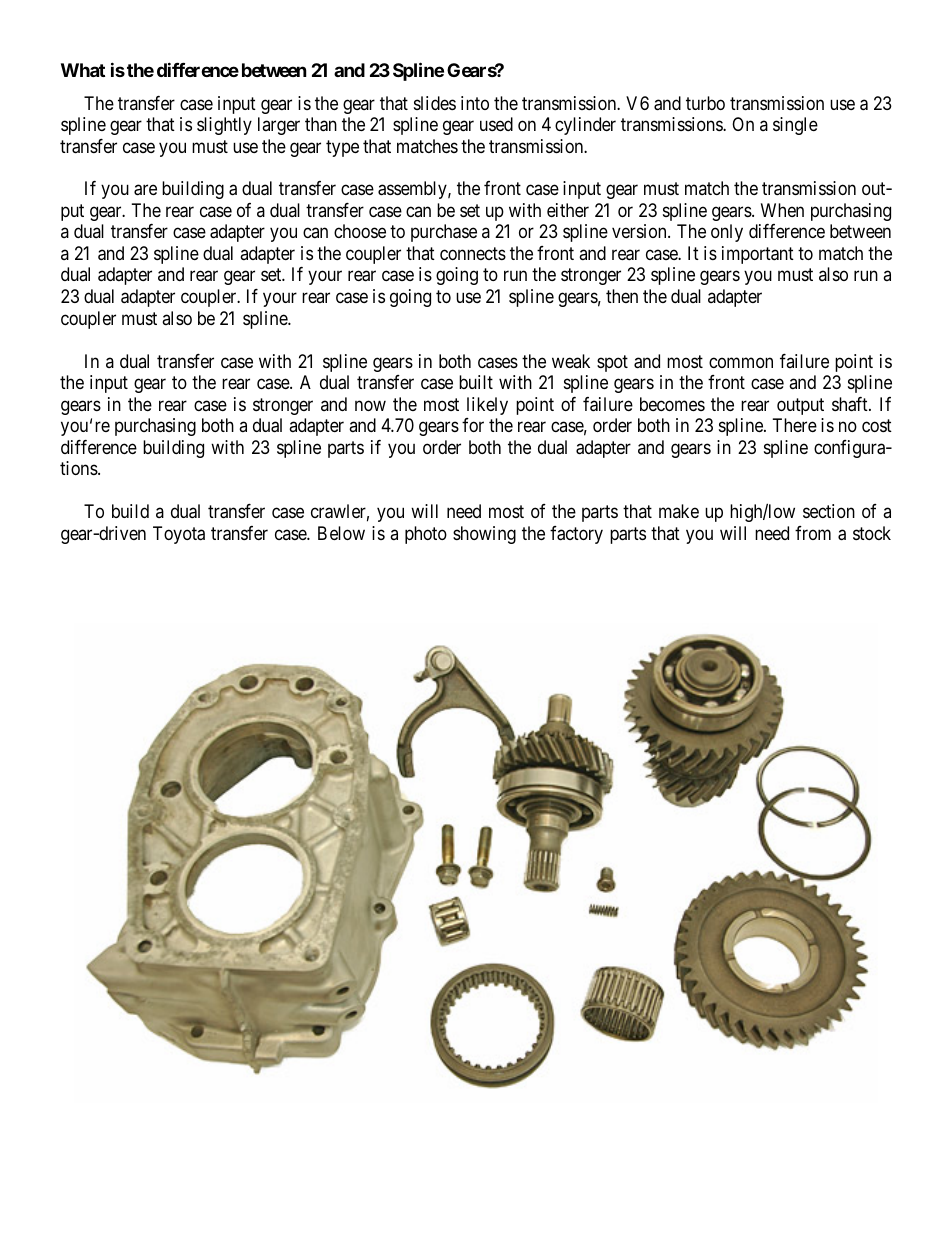 The width and height of the document is (952, 1233). What do you see at coordinates (496, 124) in the document?
I see `used` at bounding box center [496, 124].
